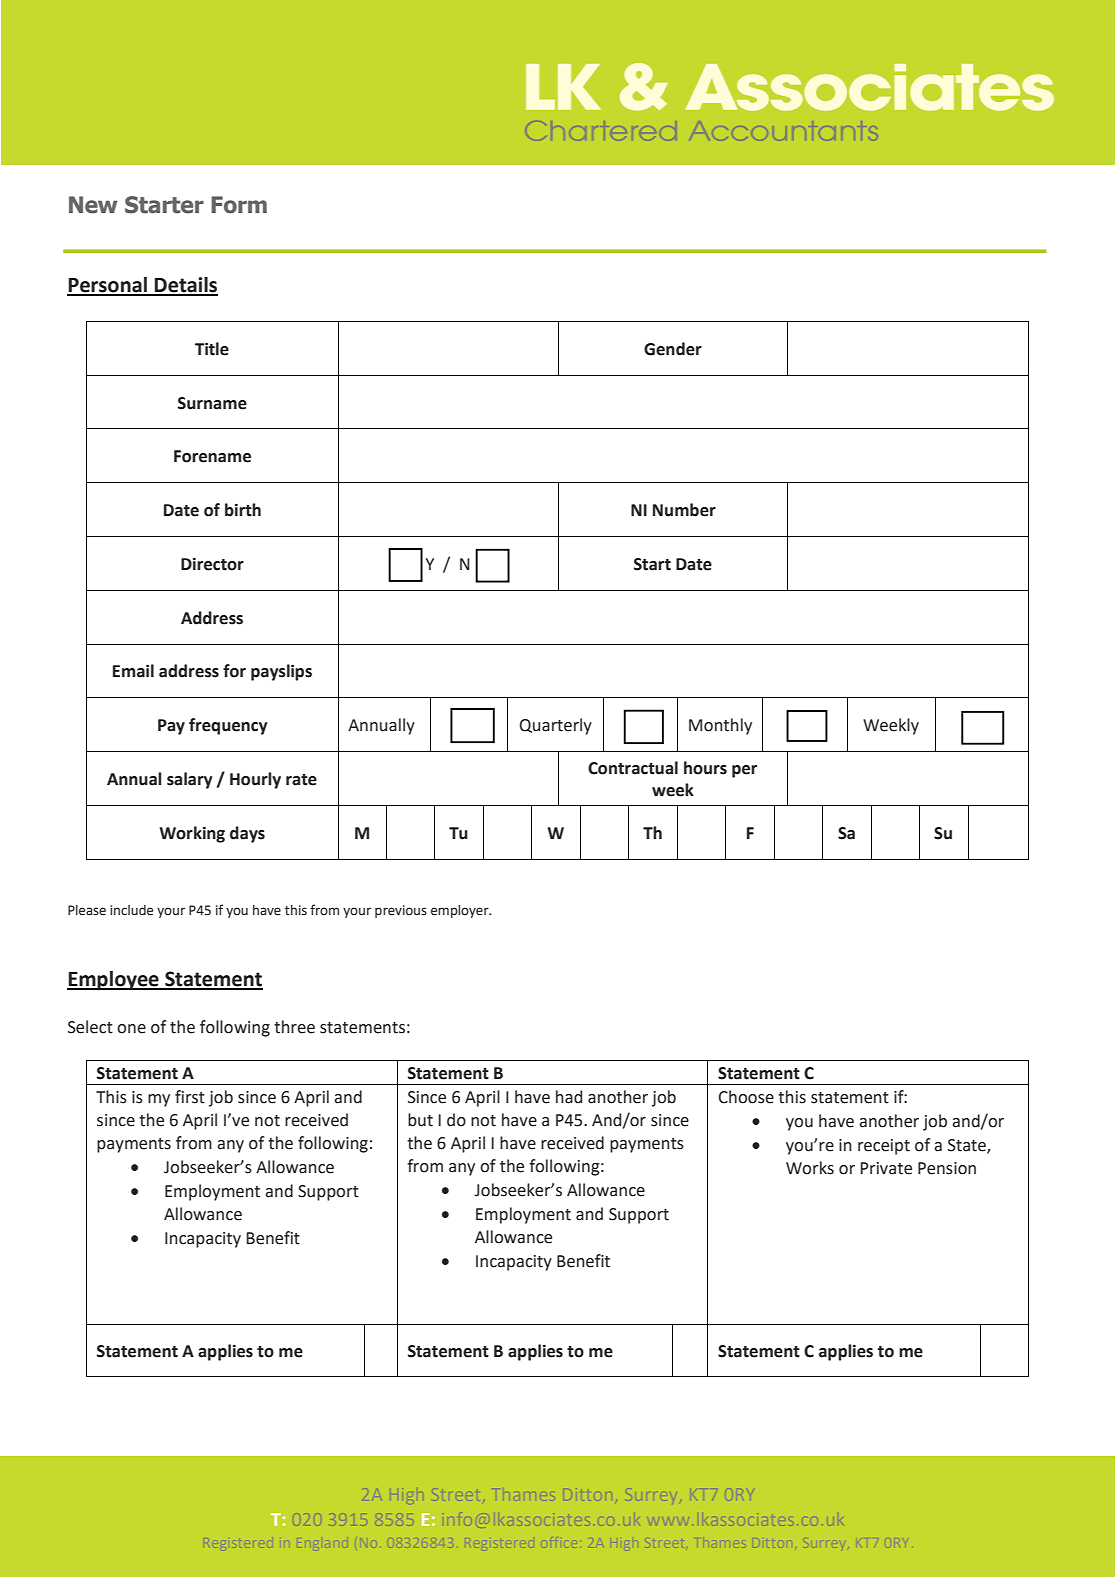 Image resolution: width=1115 pixels, height=1577 pixels. Describe the element at coordinates (720, 726) in the screenshot. I see `Monthly` at that location.
